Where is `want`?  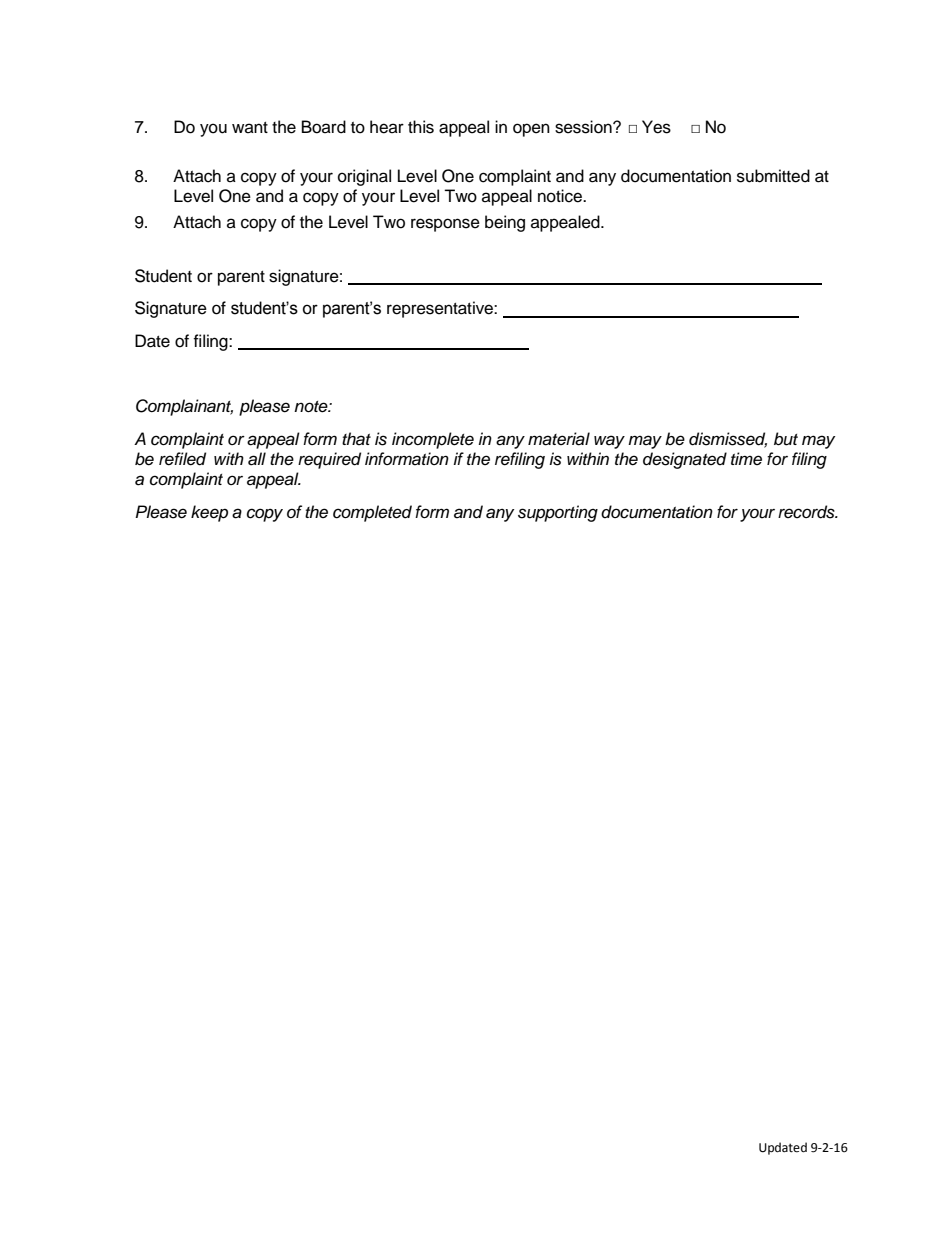 want is located at coordinates (250, 127).
